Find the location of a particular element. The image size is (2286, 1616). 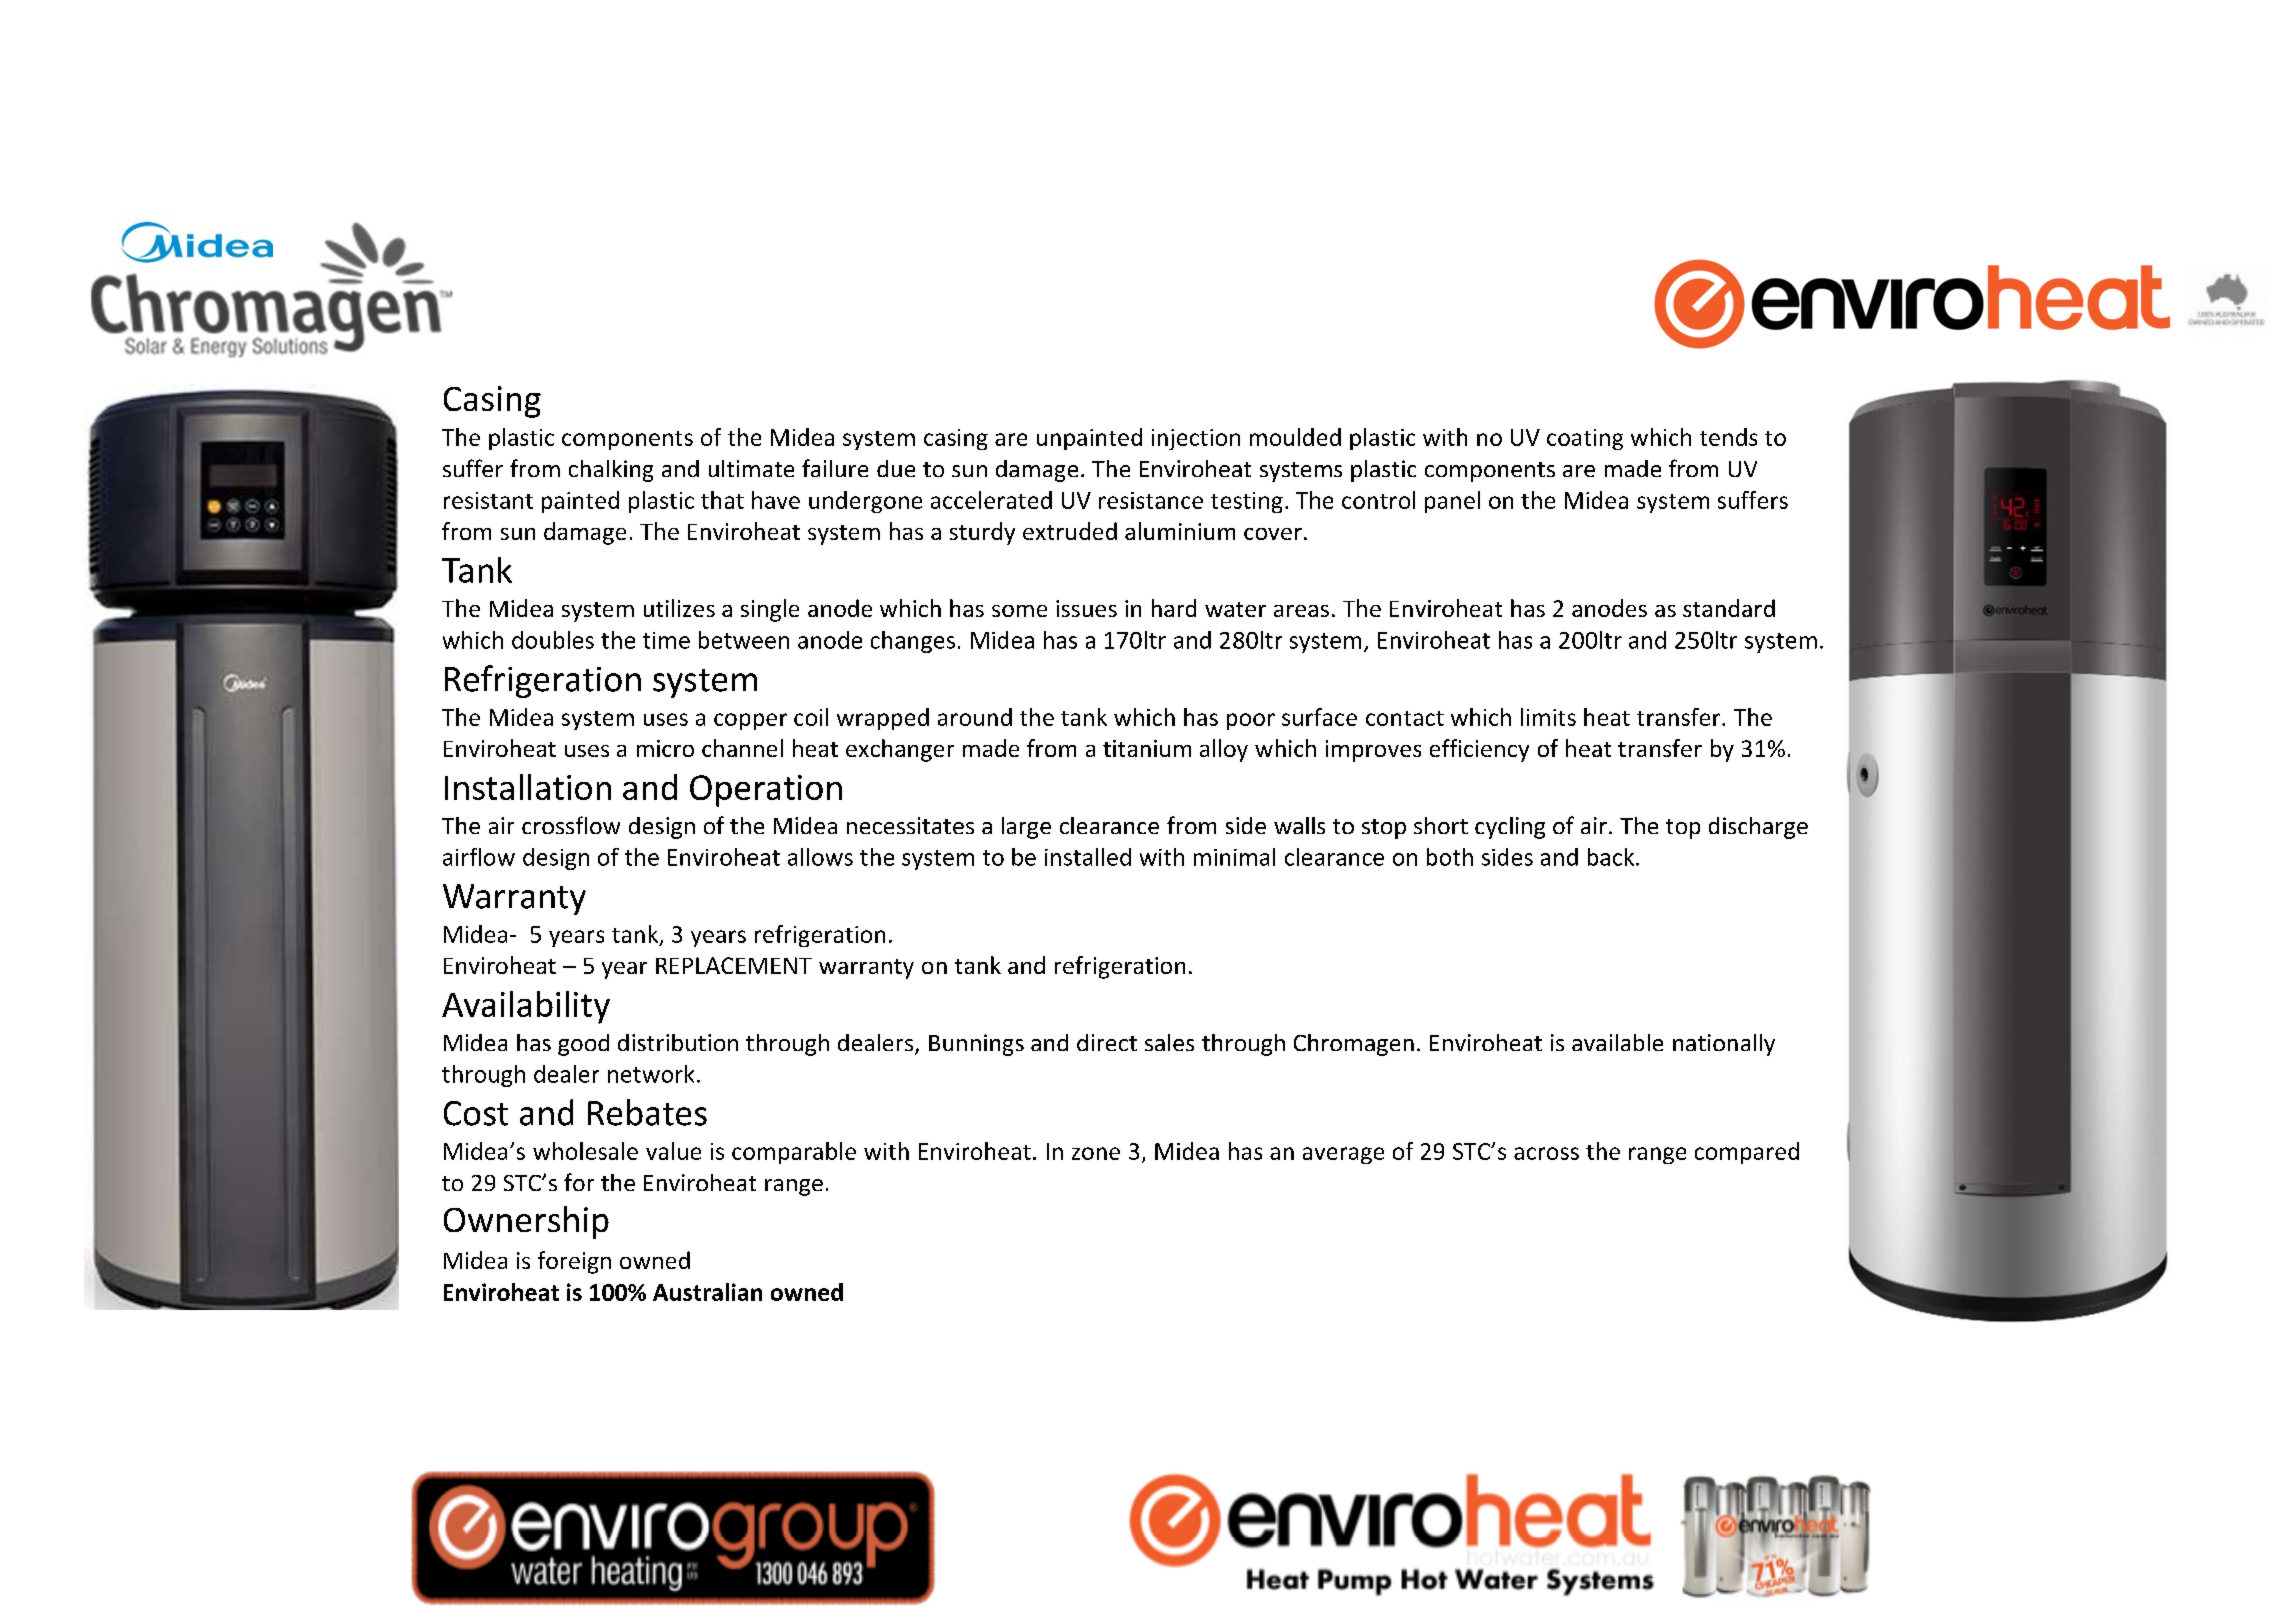

back is located at coordinates (1612, 857).
